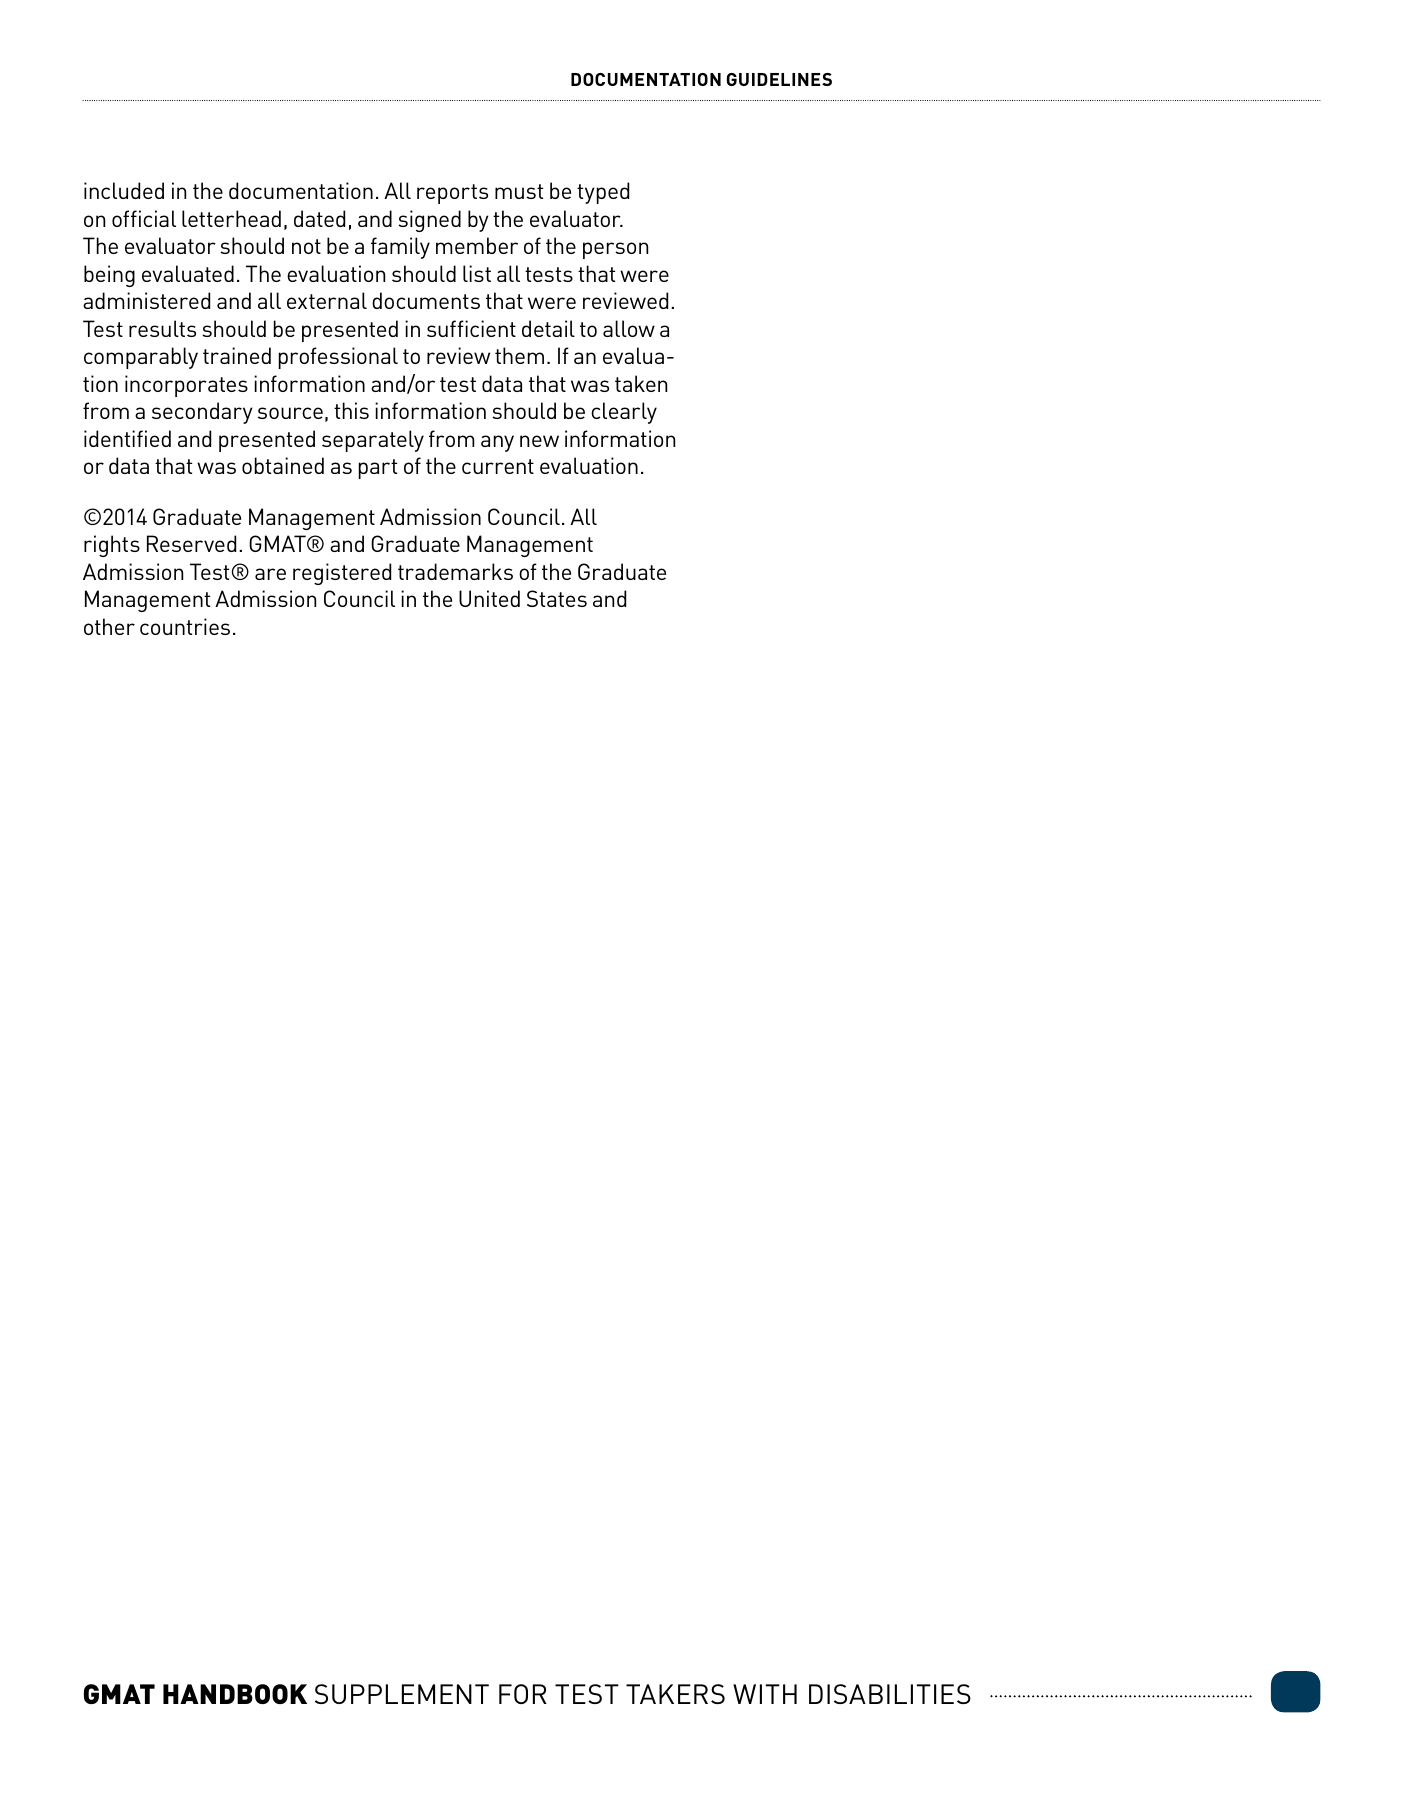 The height and width of the screenshot is (1795, 1403). What do you see at coordinates (519, 191) in the screenshot?
I see `must` at bounding box center [519, 191].
